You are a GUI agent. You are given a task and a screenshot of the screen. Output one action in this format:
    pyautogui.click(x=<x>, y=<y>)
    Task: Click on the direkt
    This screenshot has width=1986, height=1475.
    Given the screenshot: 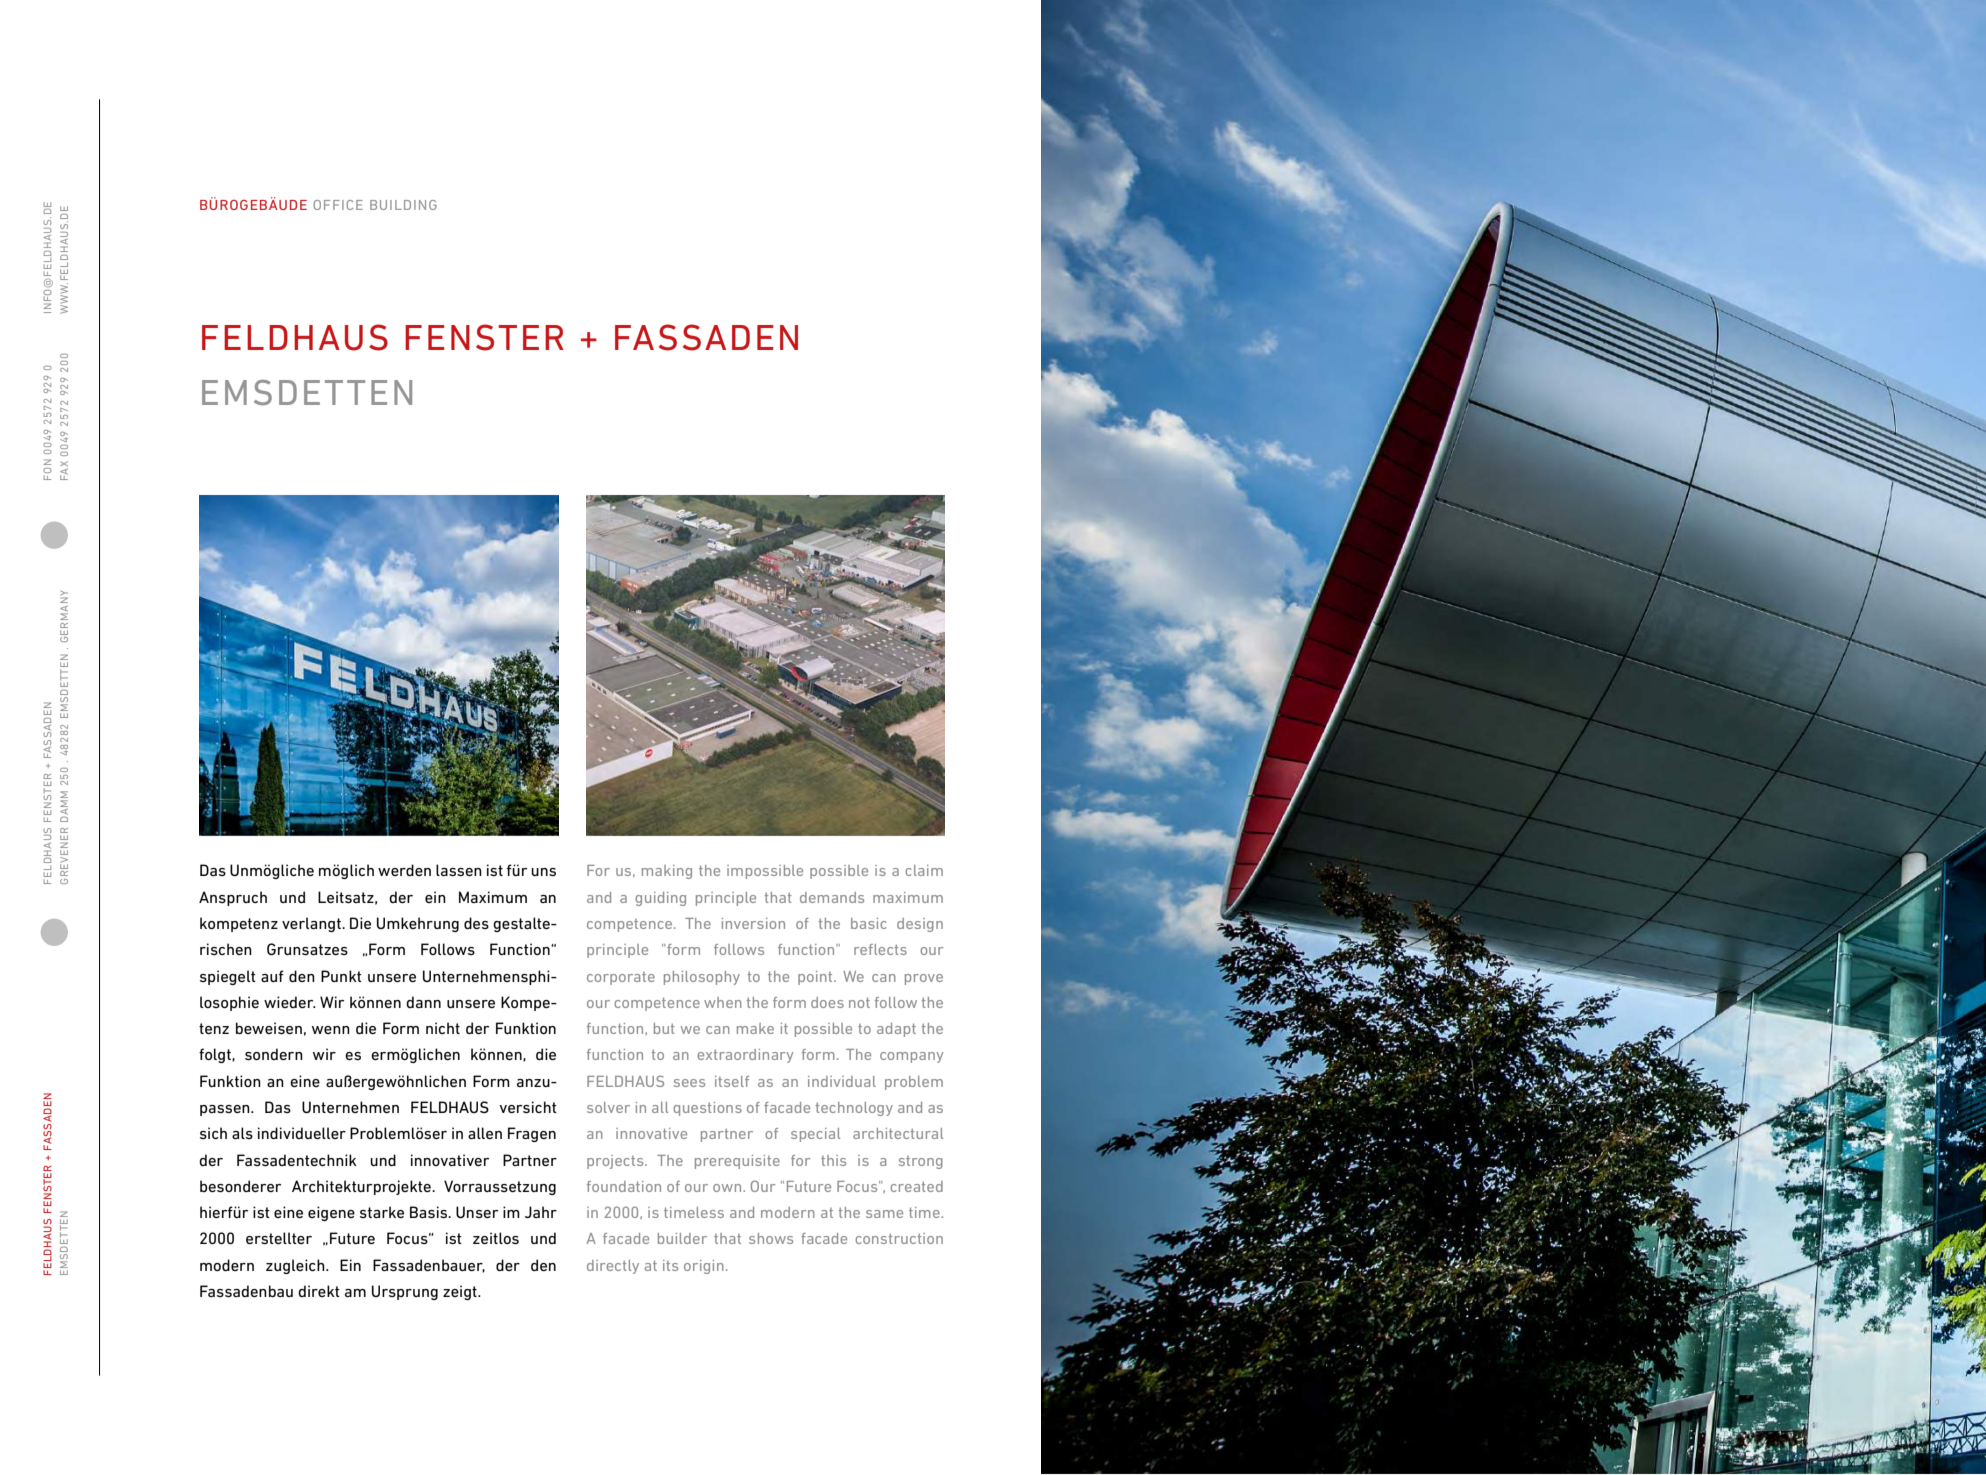 What is the action you would take?
    pyautogui.click(x=319, y=1291)
